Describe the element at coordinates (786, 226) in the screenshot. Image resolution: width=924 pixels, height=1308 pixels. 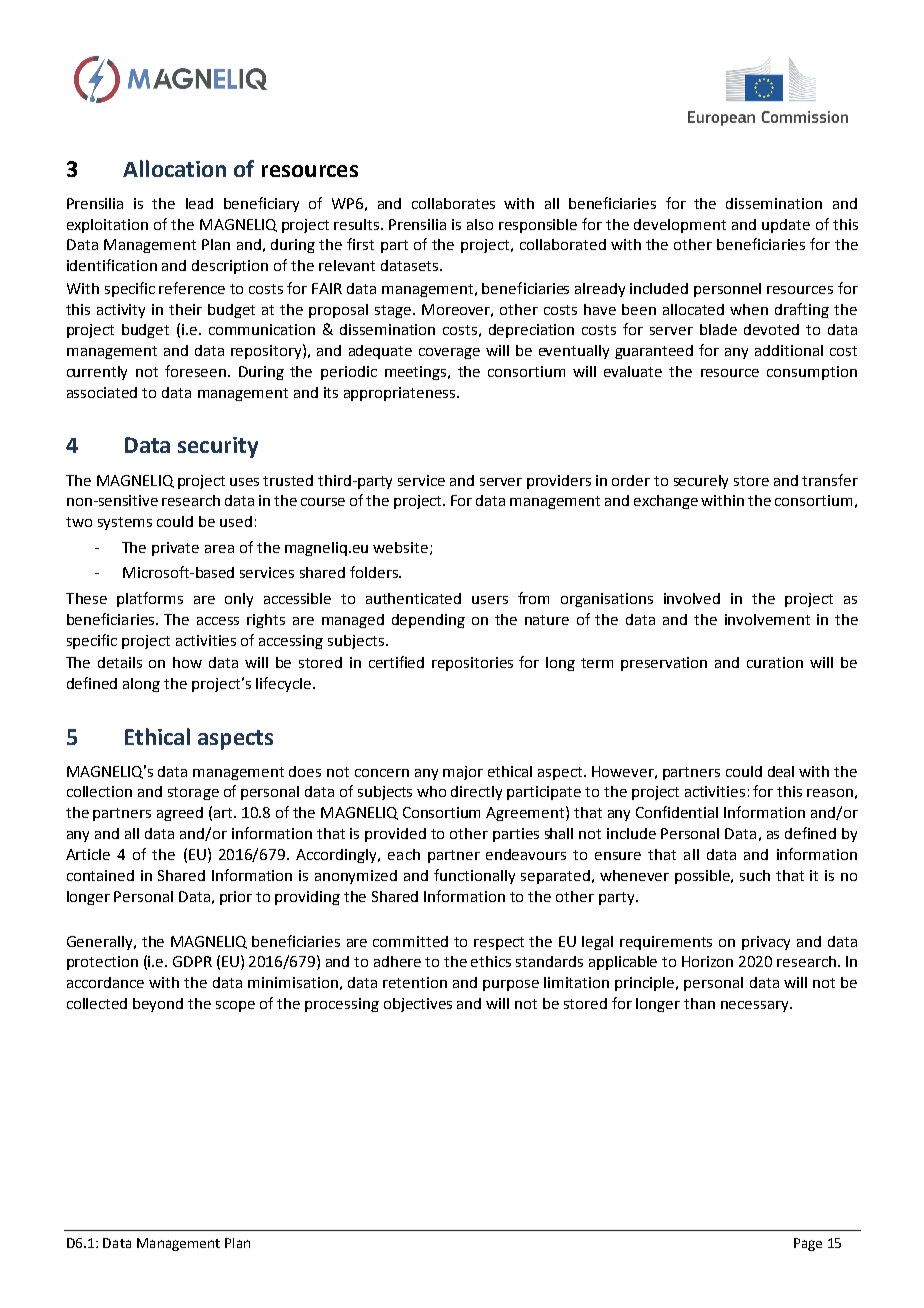
I see `update` at that location.
